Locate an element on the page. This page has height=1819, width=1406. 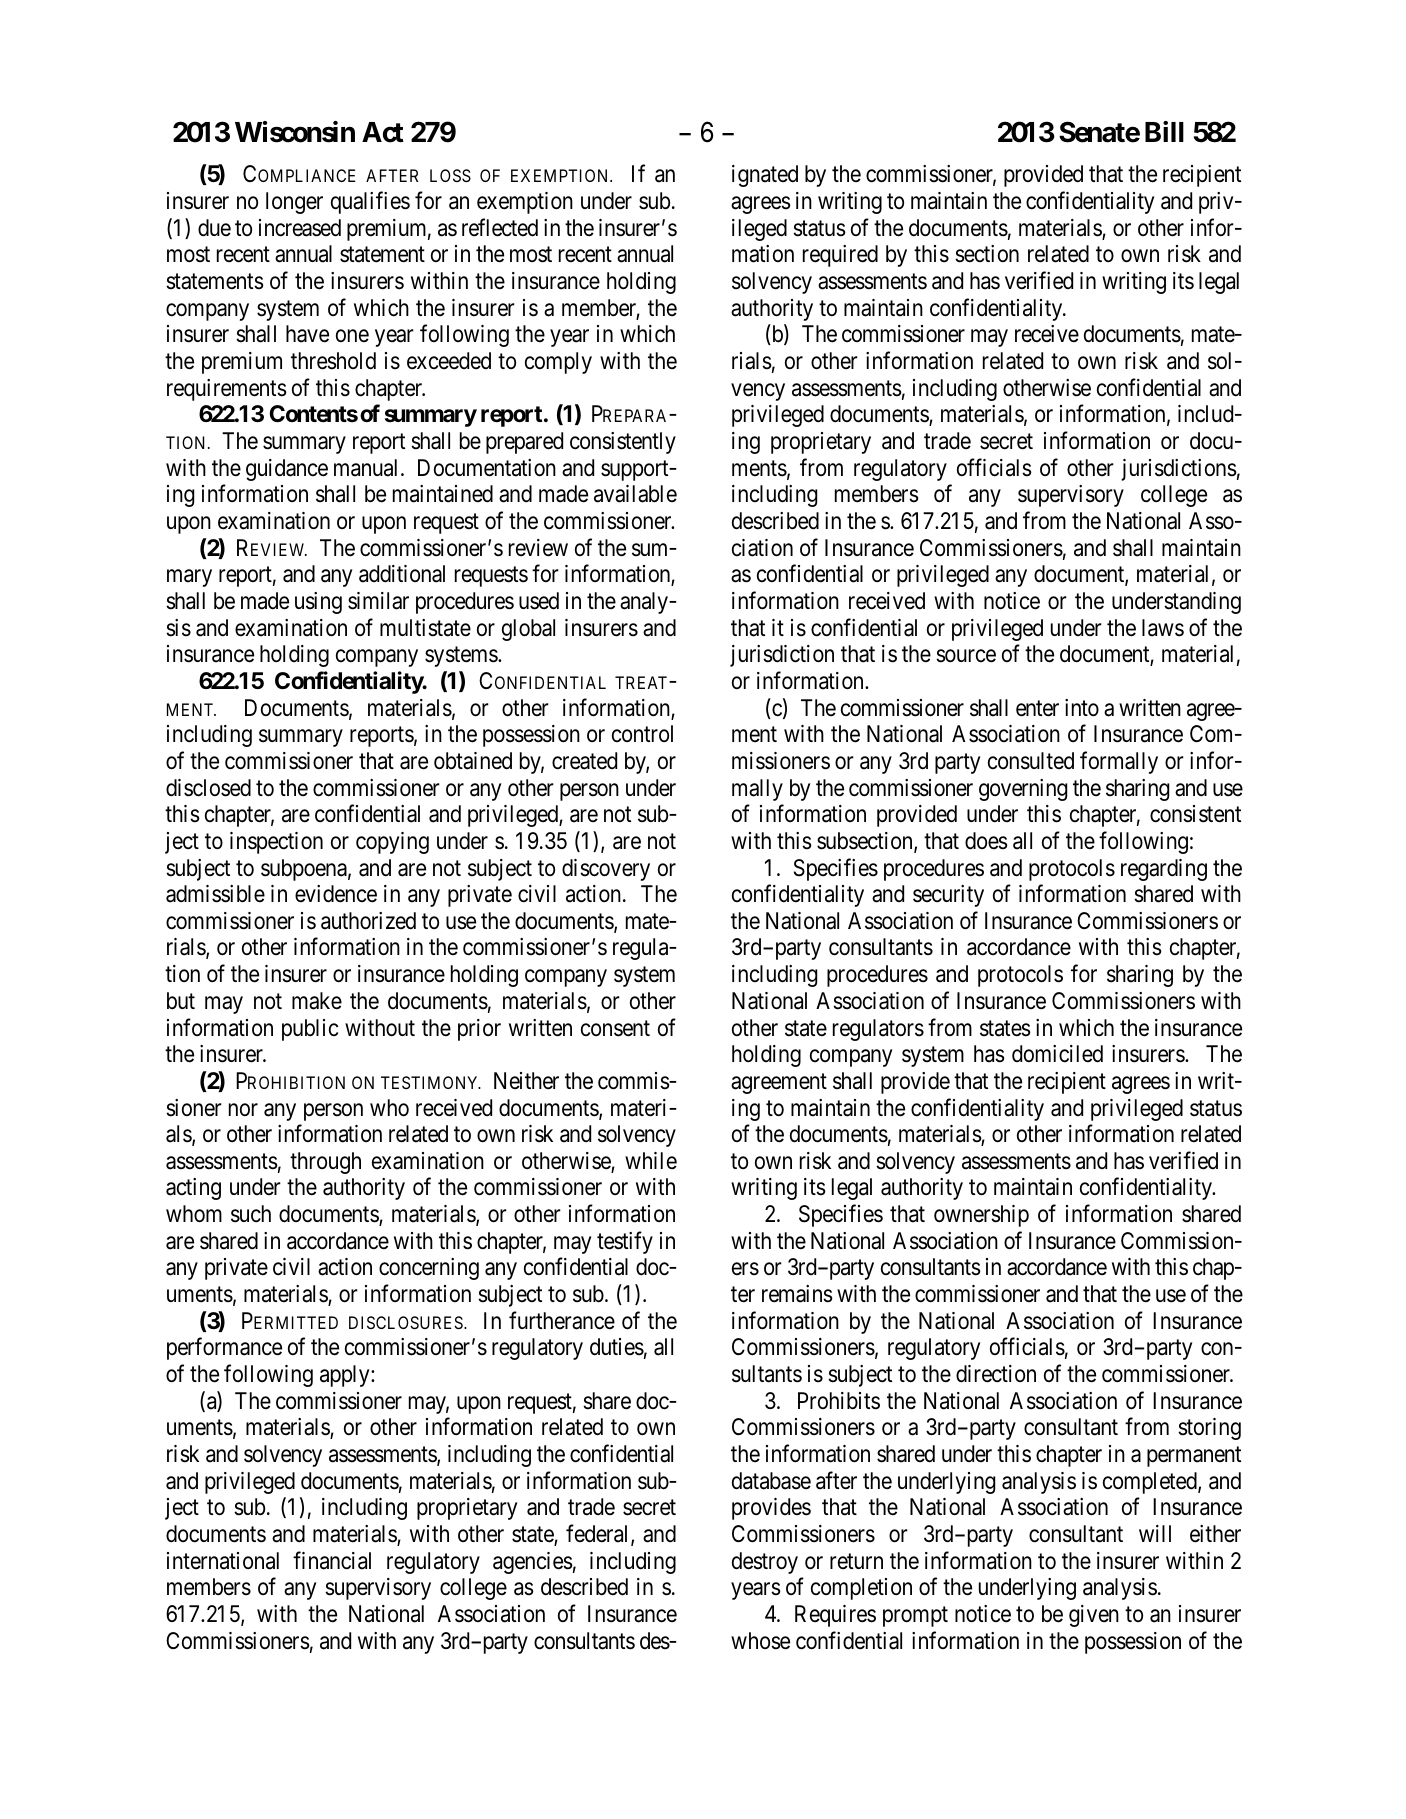
longer is located at coordinates (294, 203).
